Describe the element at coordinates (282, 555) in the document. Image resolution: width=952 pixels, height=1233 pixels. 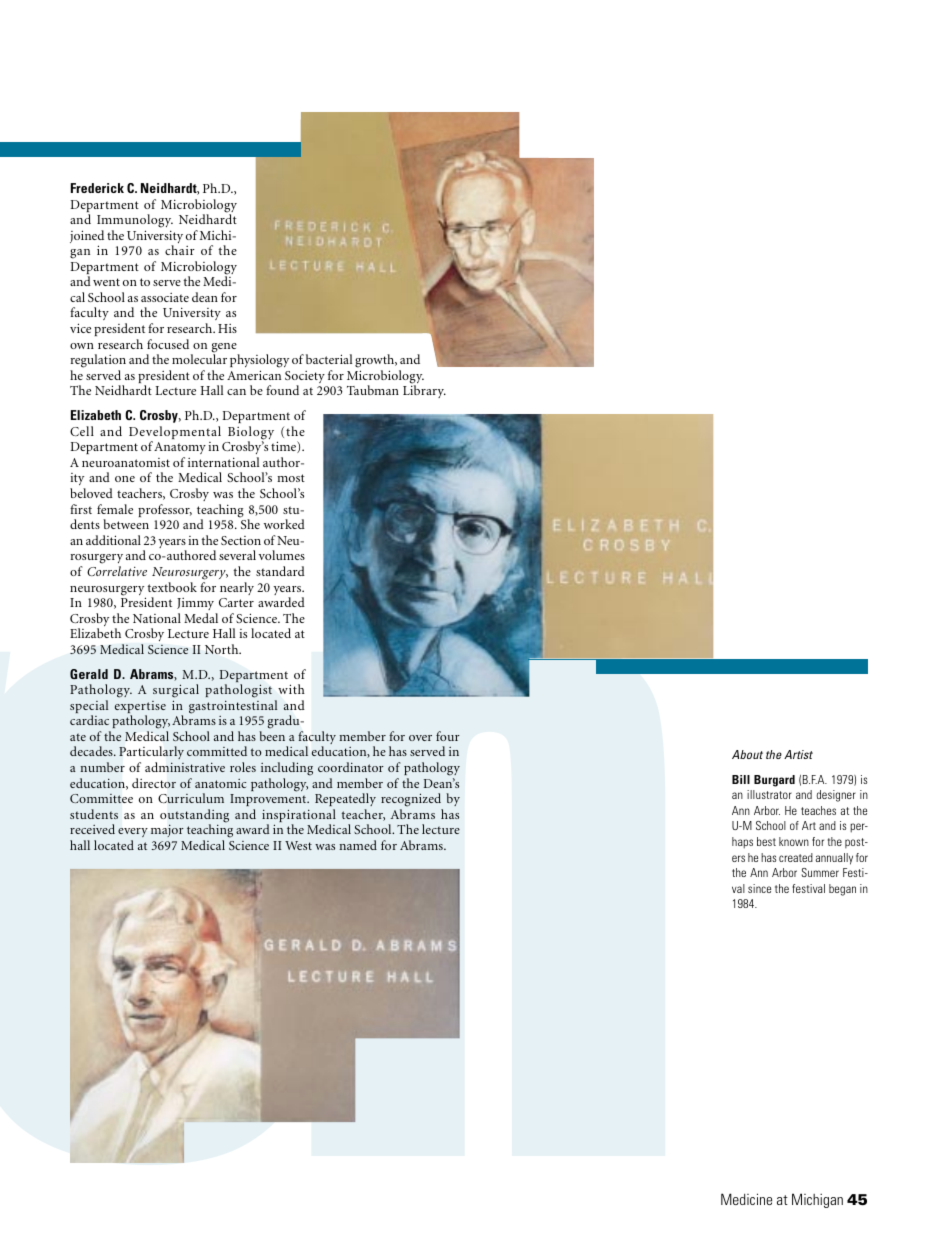
I see `volumes` at that location.
